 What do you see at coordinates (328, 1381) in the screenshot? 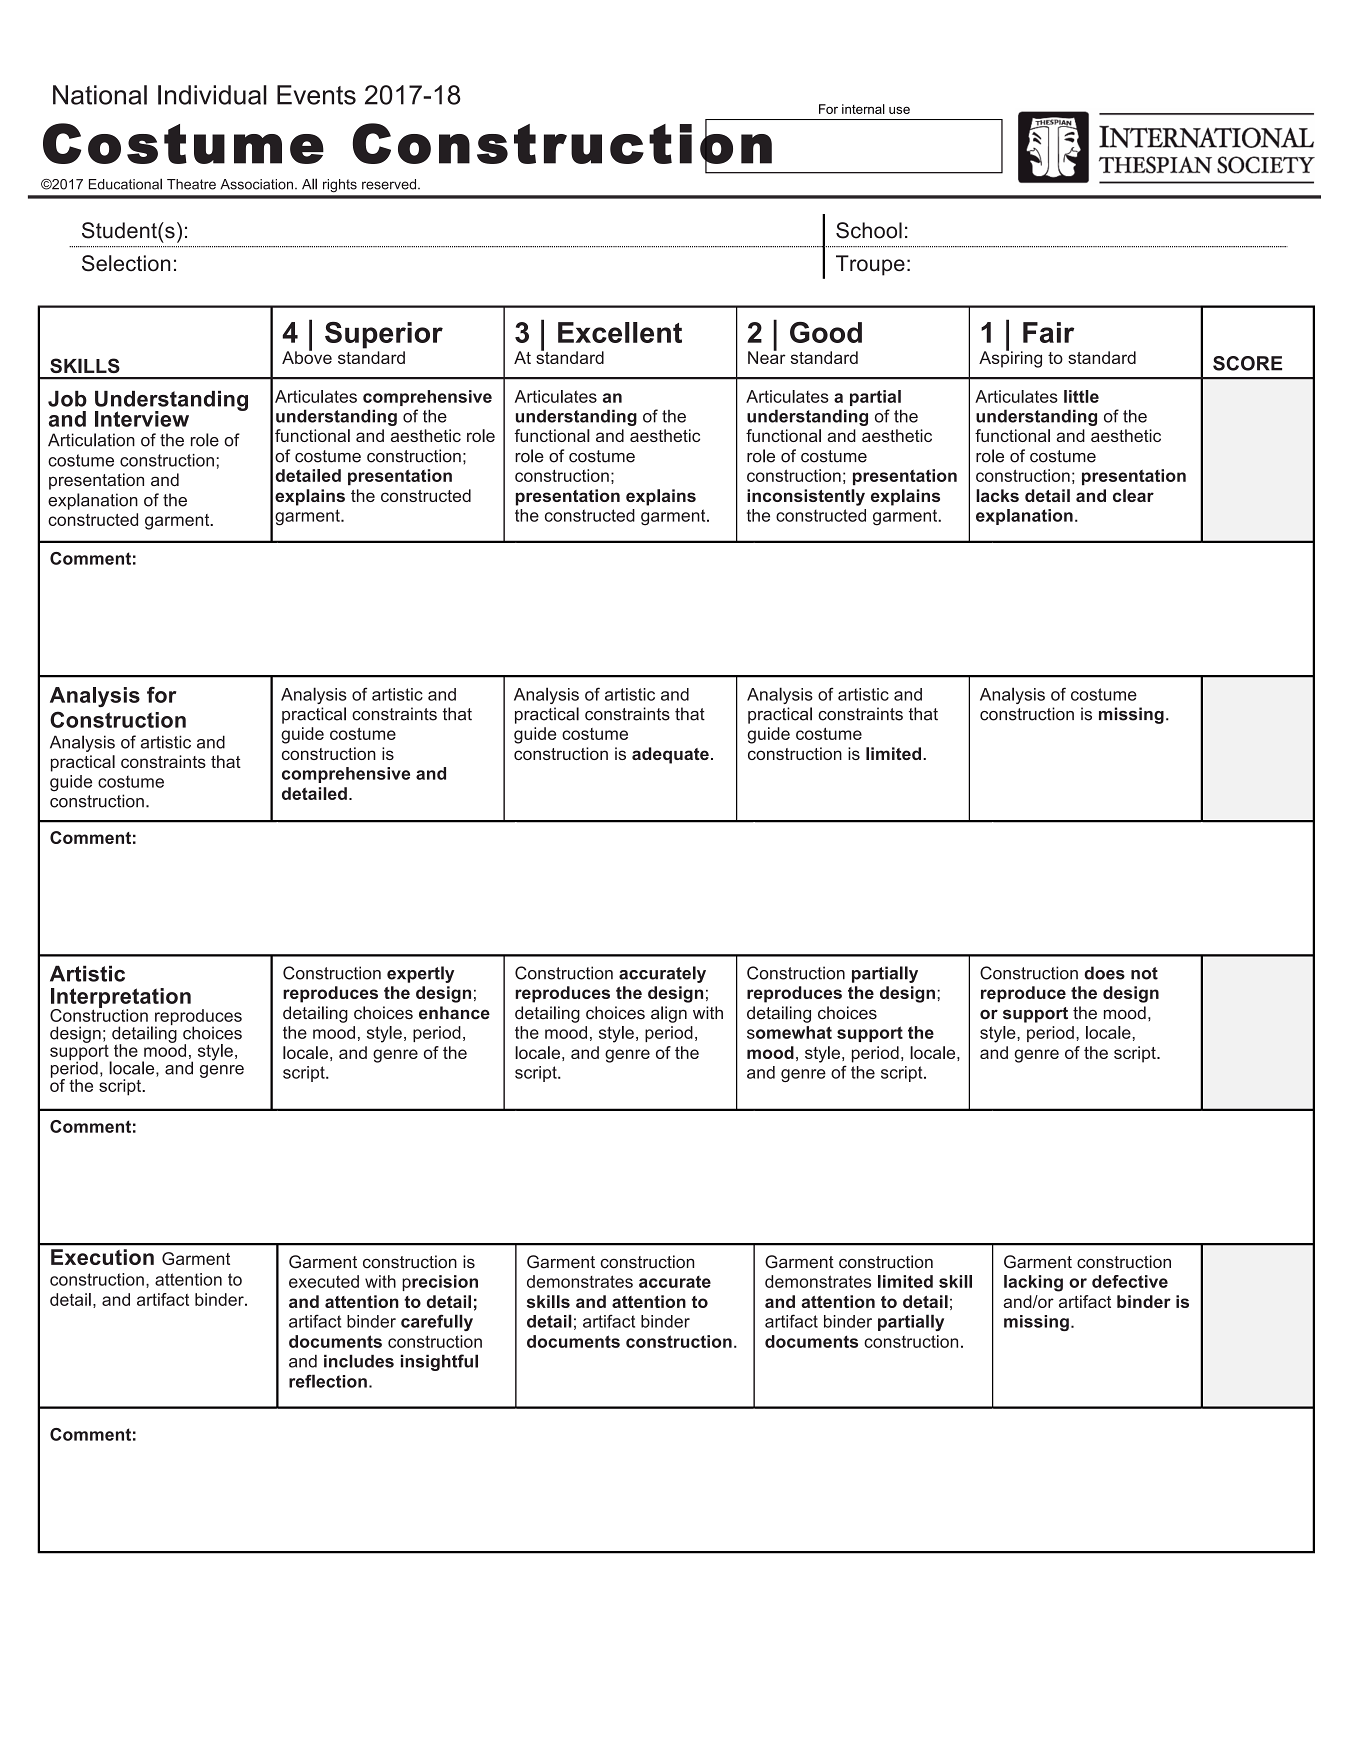
I see `reflection` at bounding box center [328, 1381].
